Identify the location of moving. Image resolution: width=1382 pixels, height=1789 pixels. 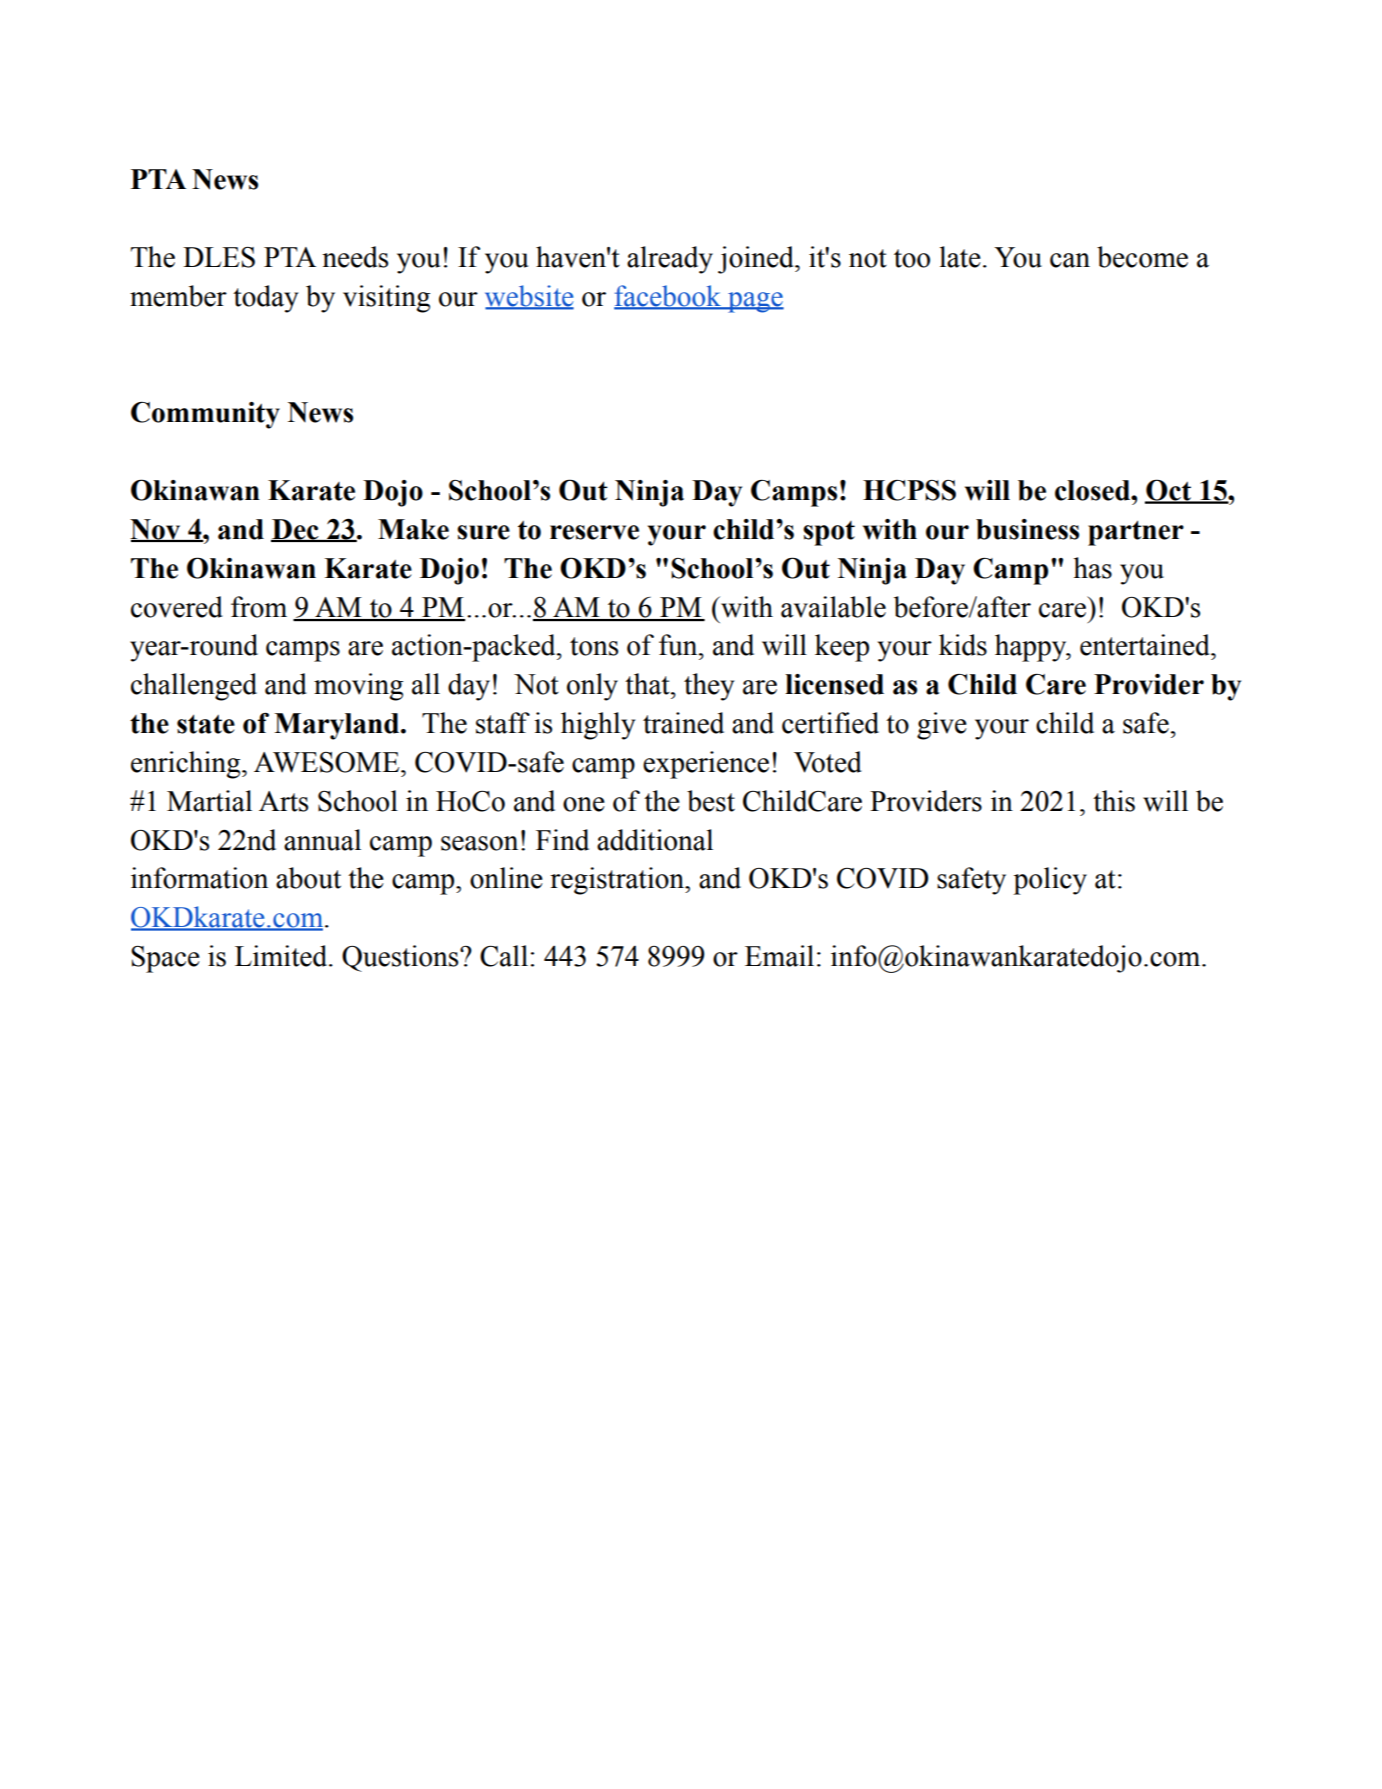
(358, 687).
